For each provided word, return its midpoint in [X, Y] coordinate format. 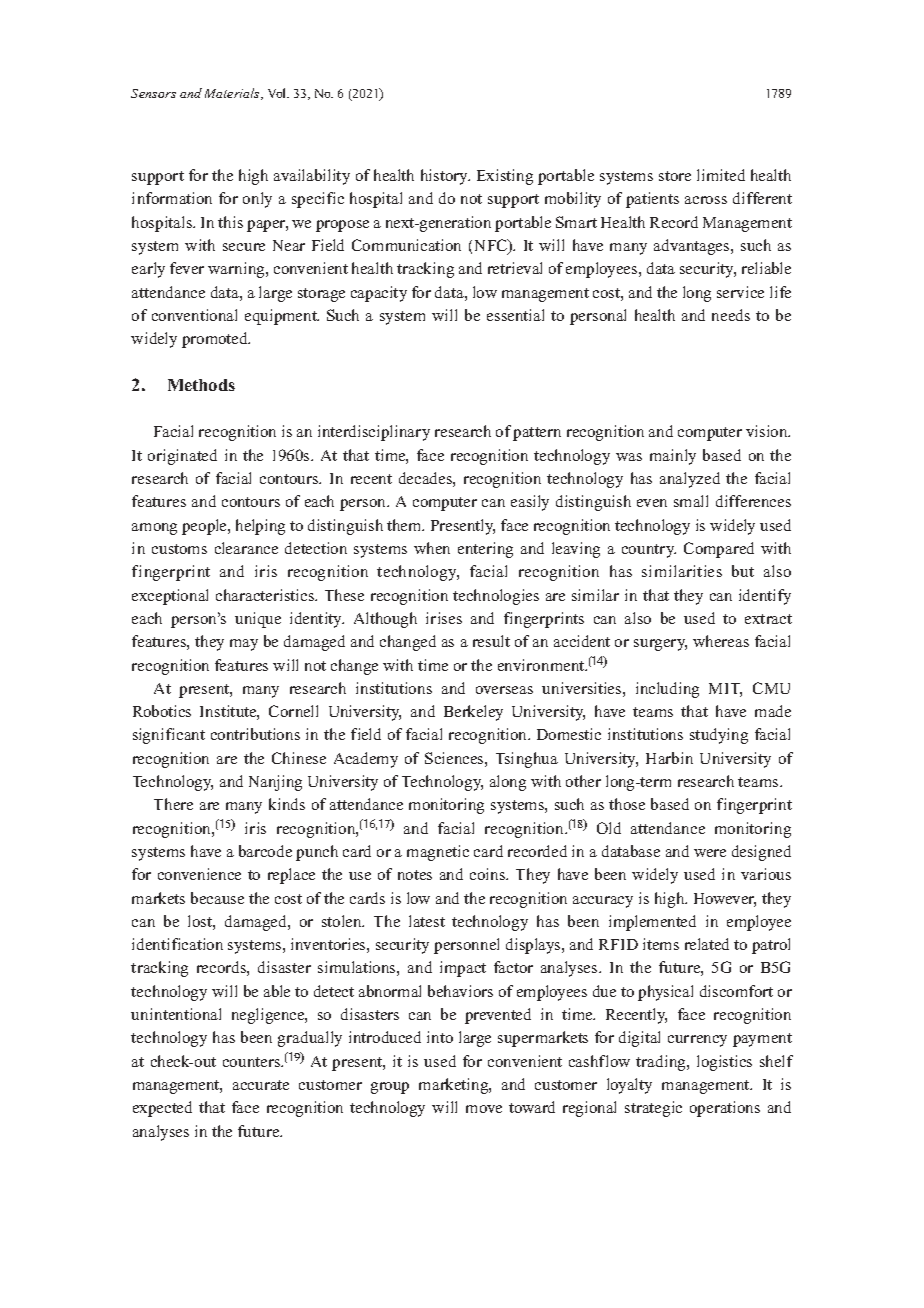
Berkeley [473, 713]
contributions [255, 734]
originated [182, 457]
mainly [673, 457]
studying [719, 736]
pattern [537, 434]
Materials [233, 94]
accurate [261, 1085]
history [445, 177]
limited [721, 175]
